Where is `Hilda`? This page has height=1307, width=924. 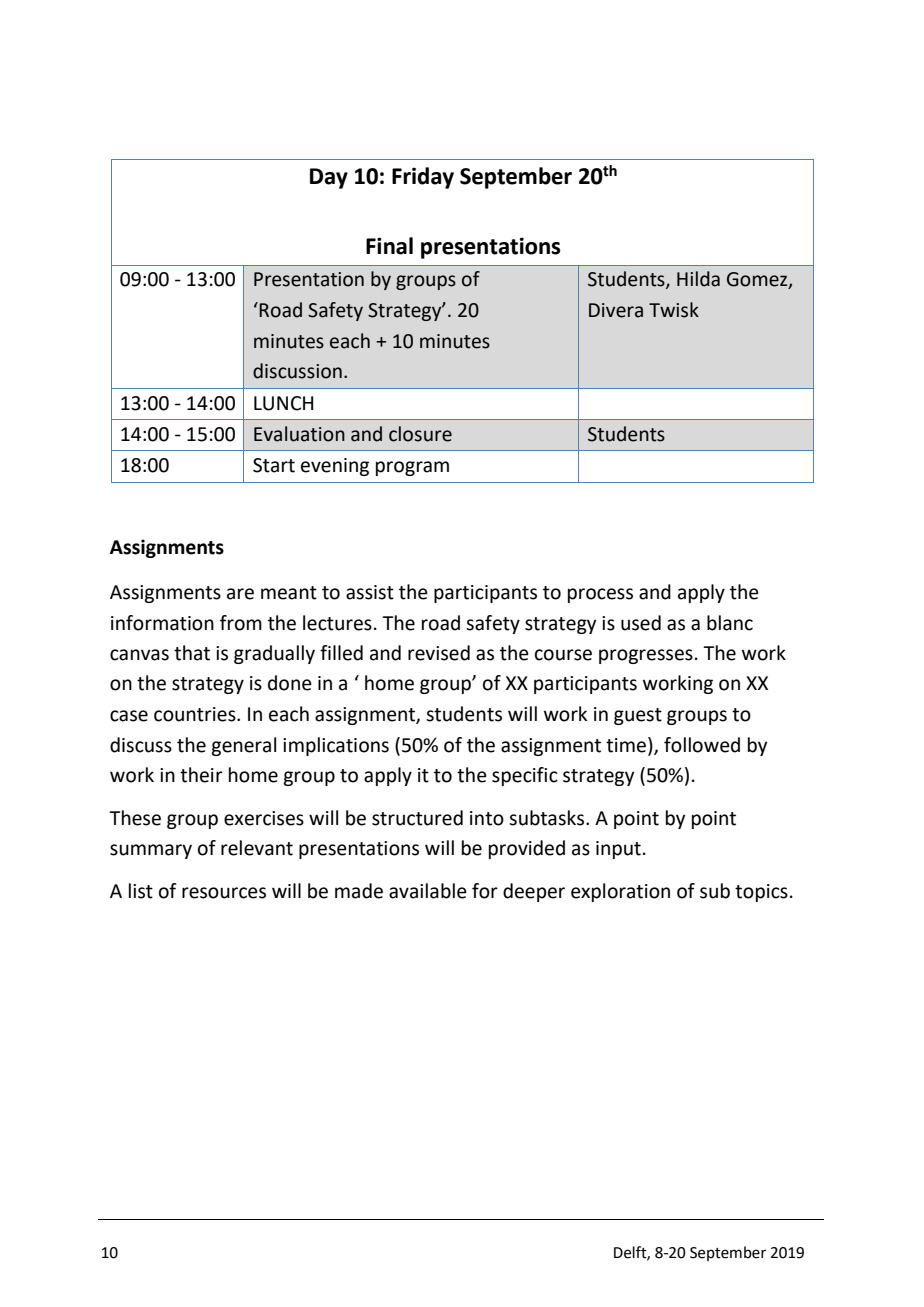 Hilda is located at coordinates (698, 279).
